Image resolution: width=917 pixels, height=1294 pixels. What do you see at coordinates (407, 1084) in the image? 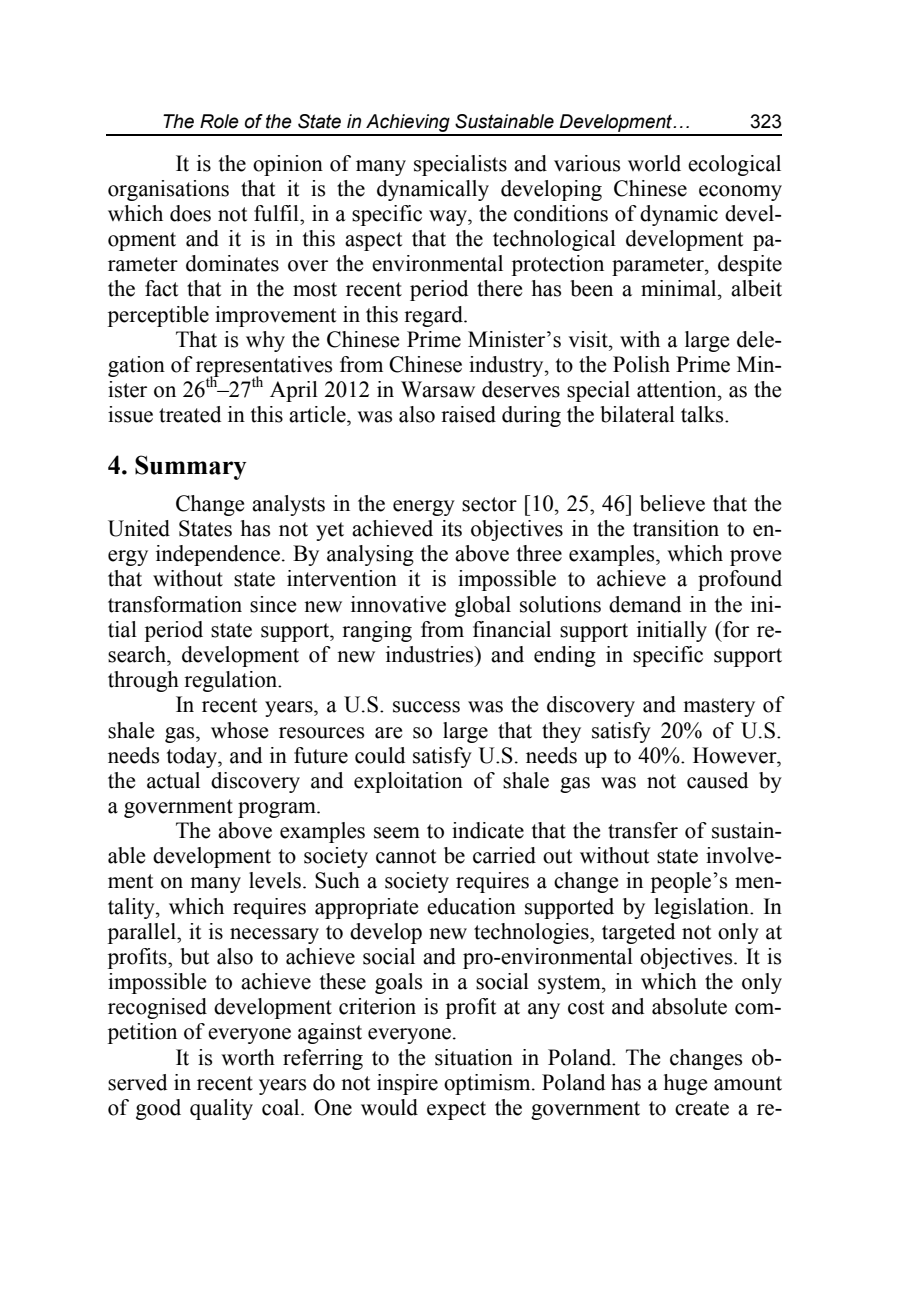
I see `inspire` at bounding box center [407, 1084].
